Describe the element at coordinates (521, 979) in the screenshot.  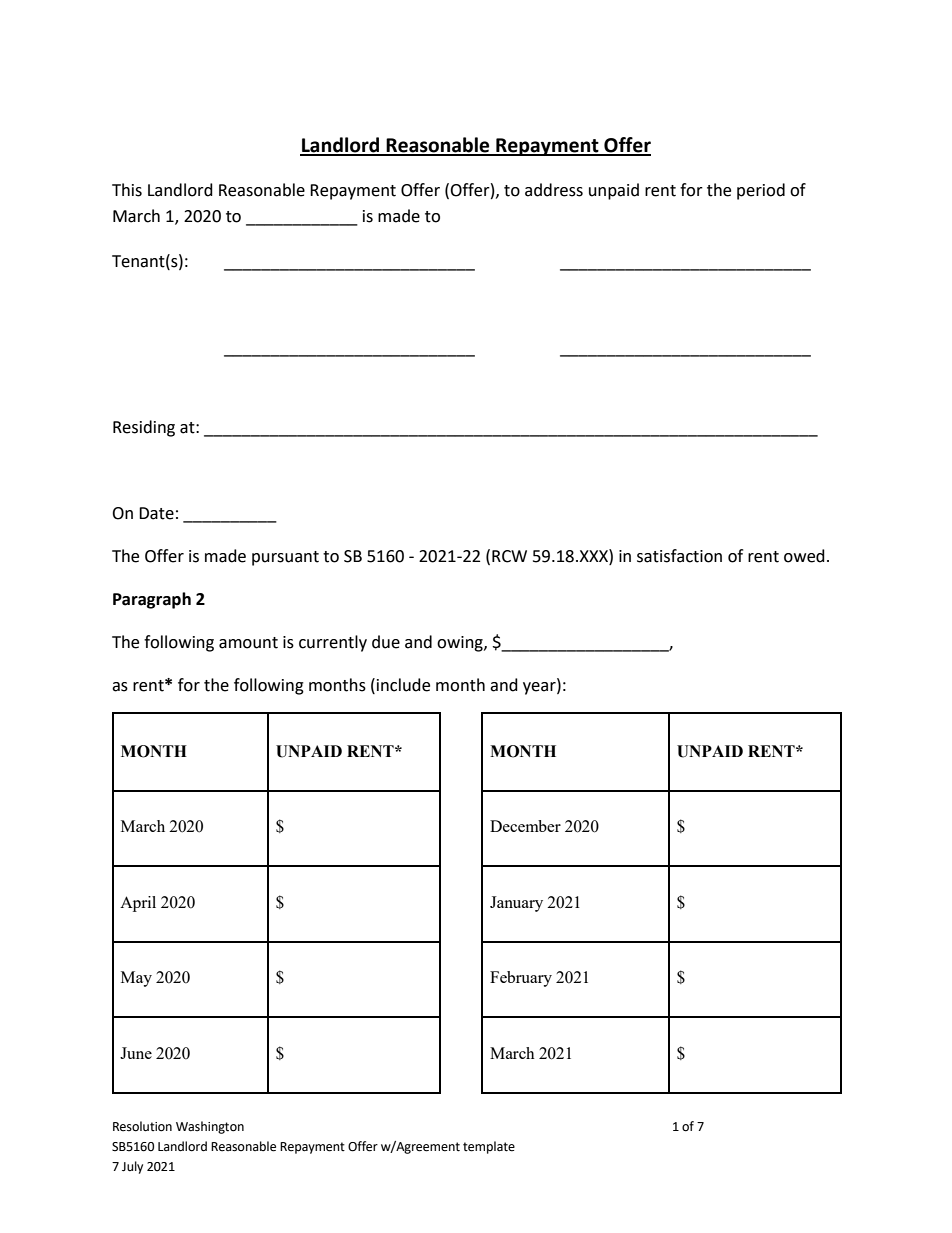
I see `February` at that location.
